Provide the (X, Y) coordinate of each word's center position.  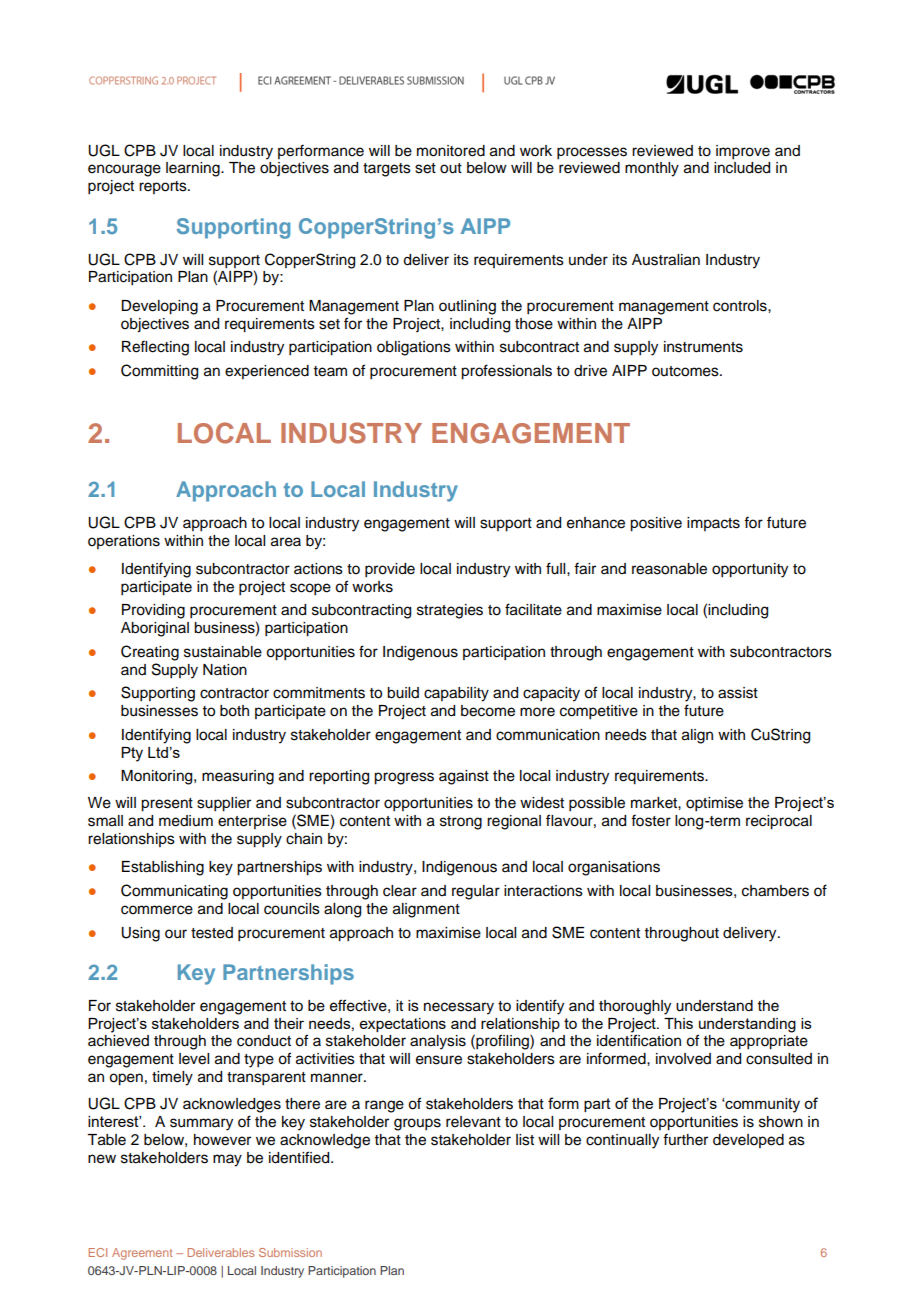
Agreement (142, 1254)
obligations (414, 348)
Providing (153, 611)
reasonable (669, 569)
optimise (714, 804)
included (742, 168)
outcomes (686, 371)
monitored (451, 151)
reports (164, 187)
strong (461, 823)
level (194, 1059)
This (678, 1023)
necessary (459, 1008)
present (167, 805)
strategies (450, 611)
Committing (159, 372)
